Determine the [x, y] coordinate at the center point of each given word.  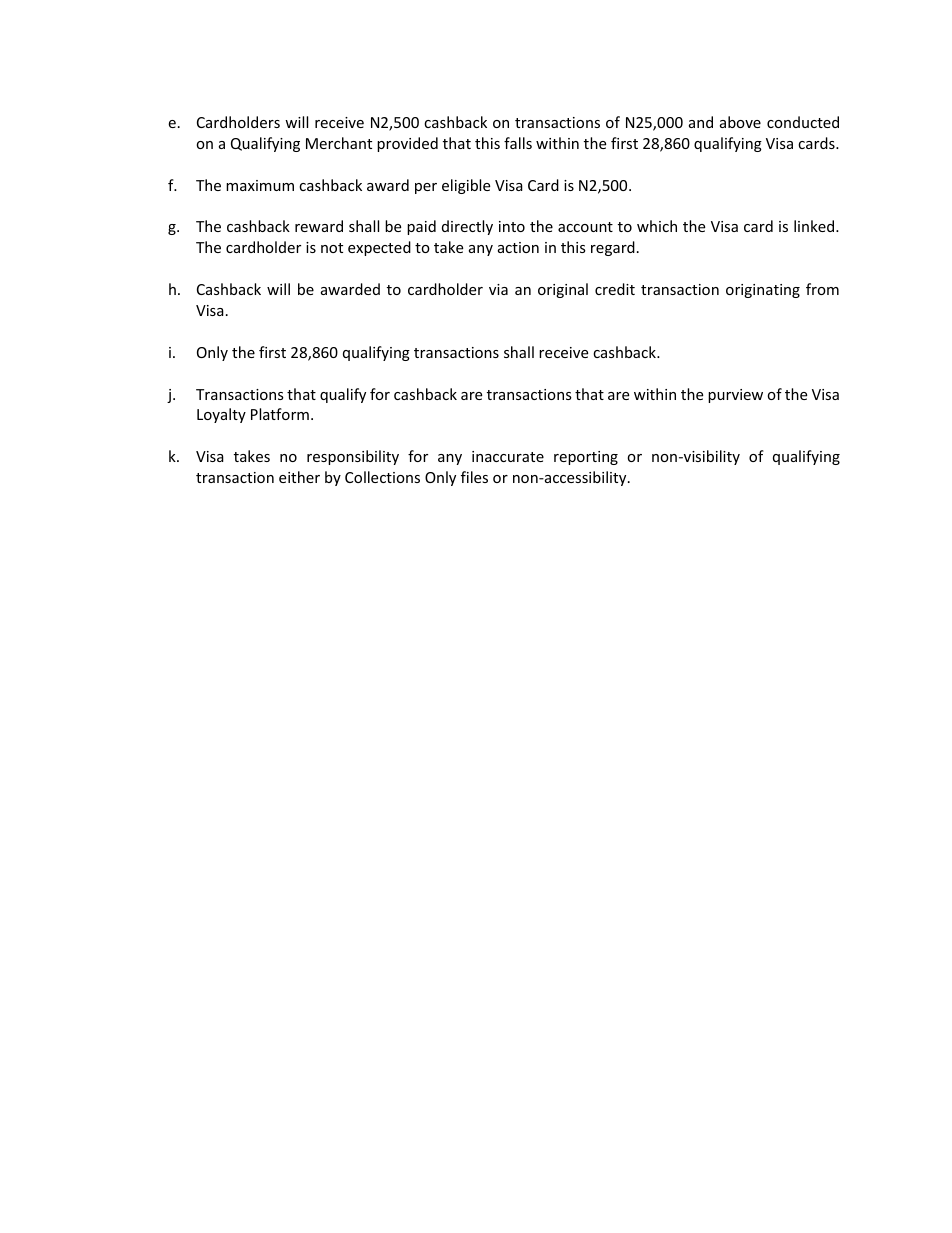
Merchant [339, 143]
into [512, 226]
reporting [586, 458]
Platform [280, 414]
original [563, 290]
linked [815, 226]
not [332, 248]
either [299, 477]
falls [518, 143]
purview [735, 396]
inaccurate [508, 456]
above [740, 122]
